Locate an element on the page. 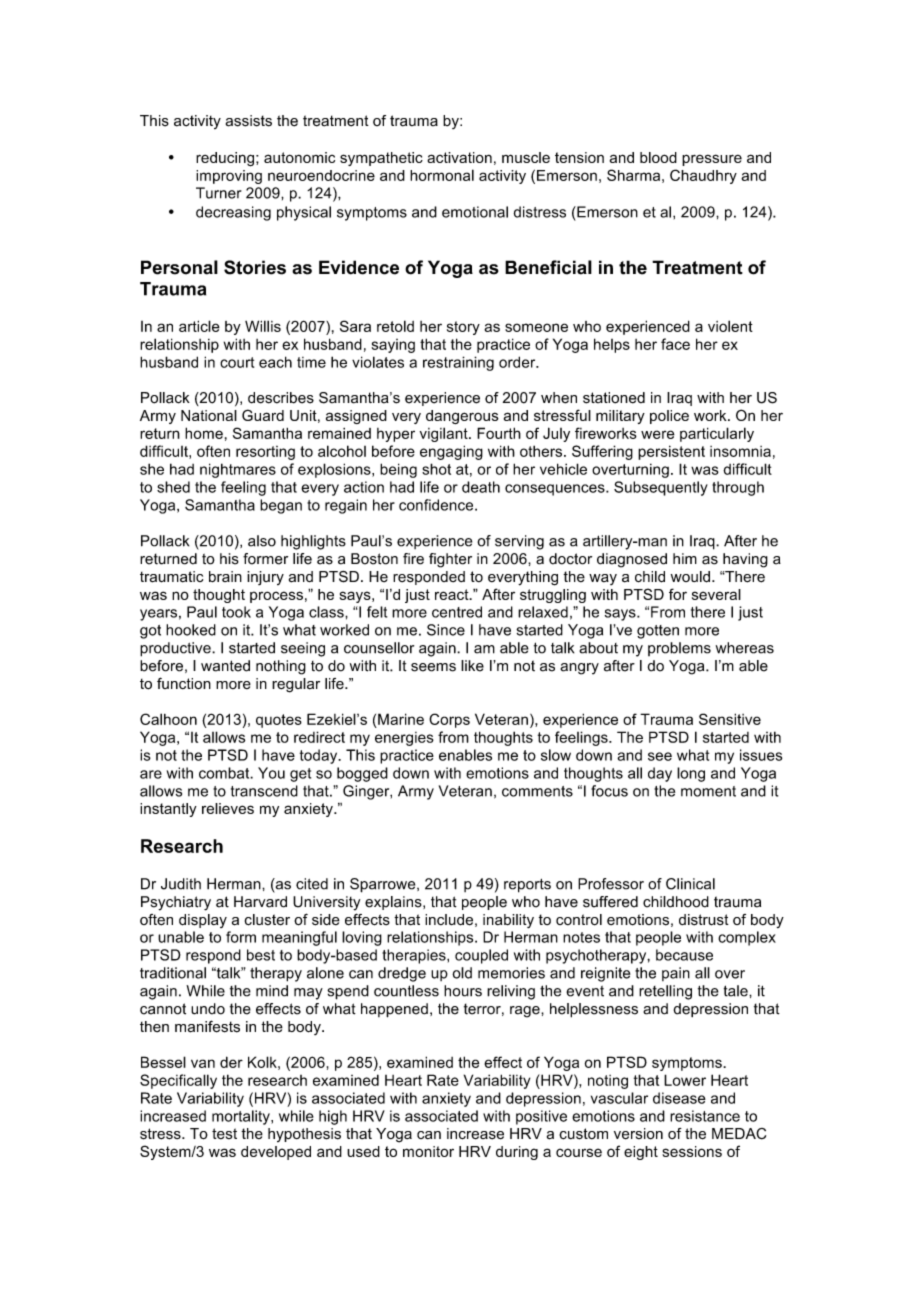  shot is located at coordinates (436, 469).
